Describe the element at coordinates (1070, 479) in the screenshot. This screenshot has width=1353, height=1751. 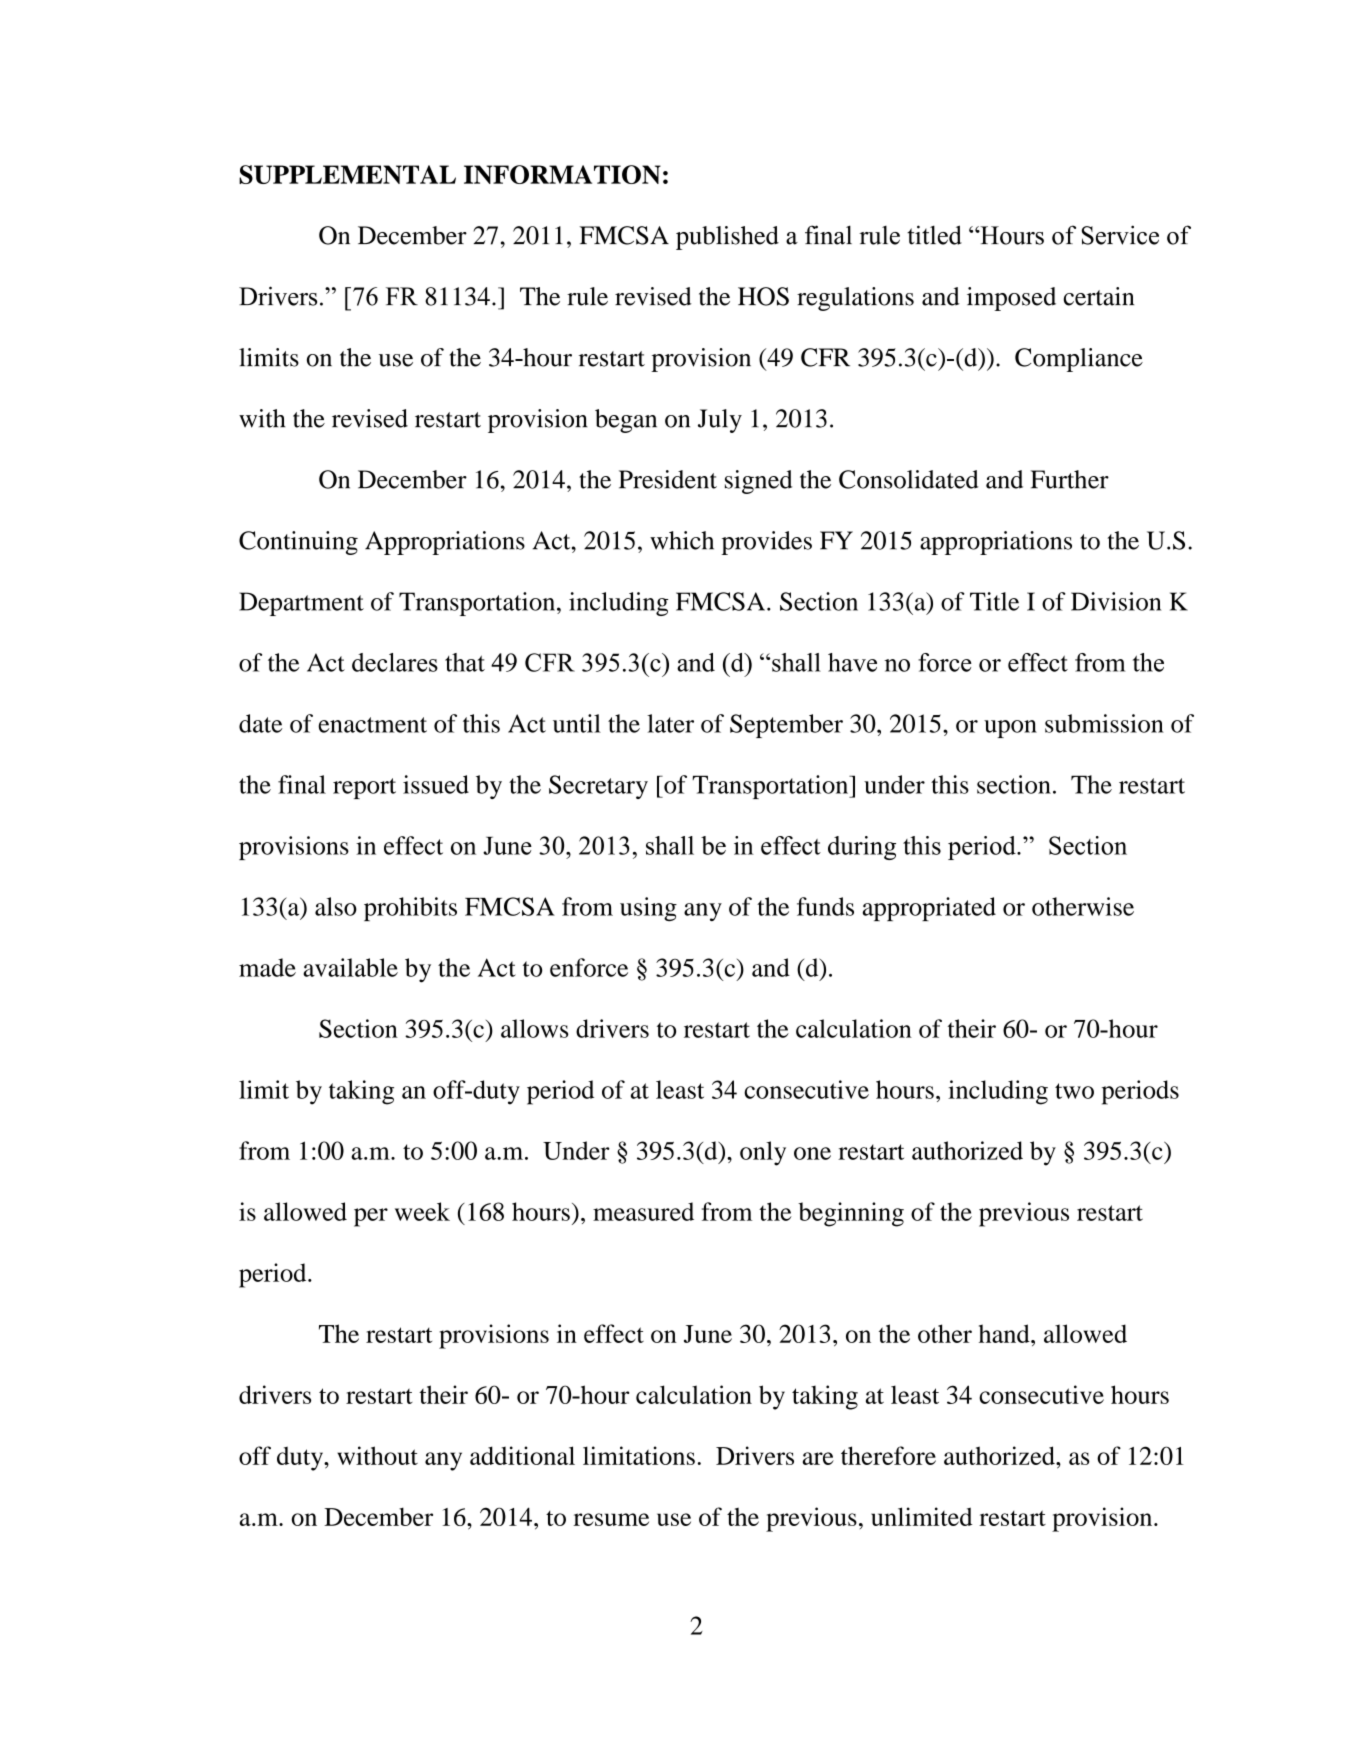
I see `Further` at that location.
